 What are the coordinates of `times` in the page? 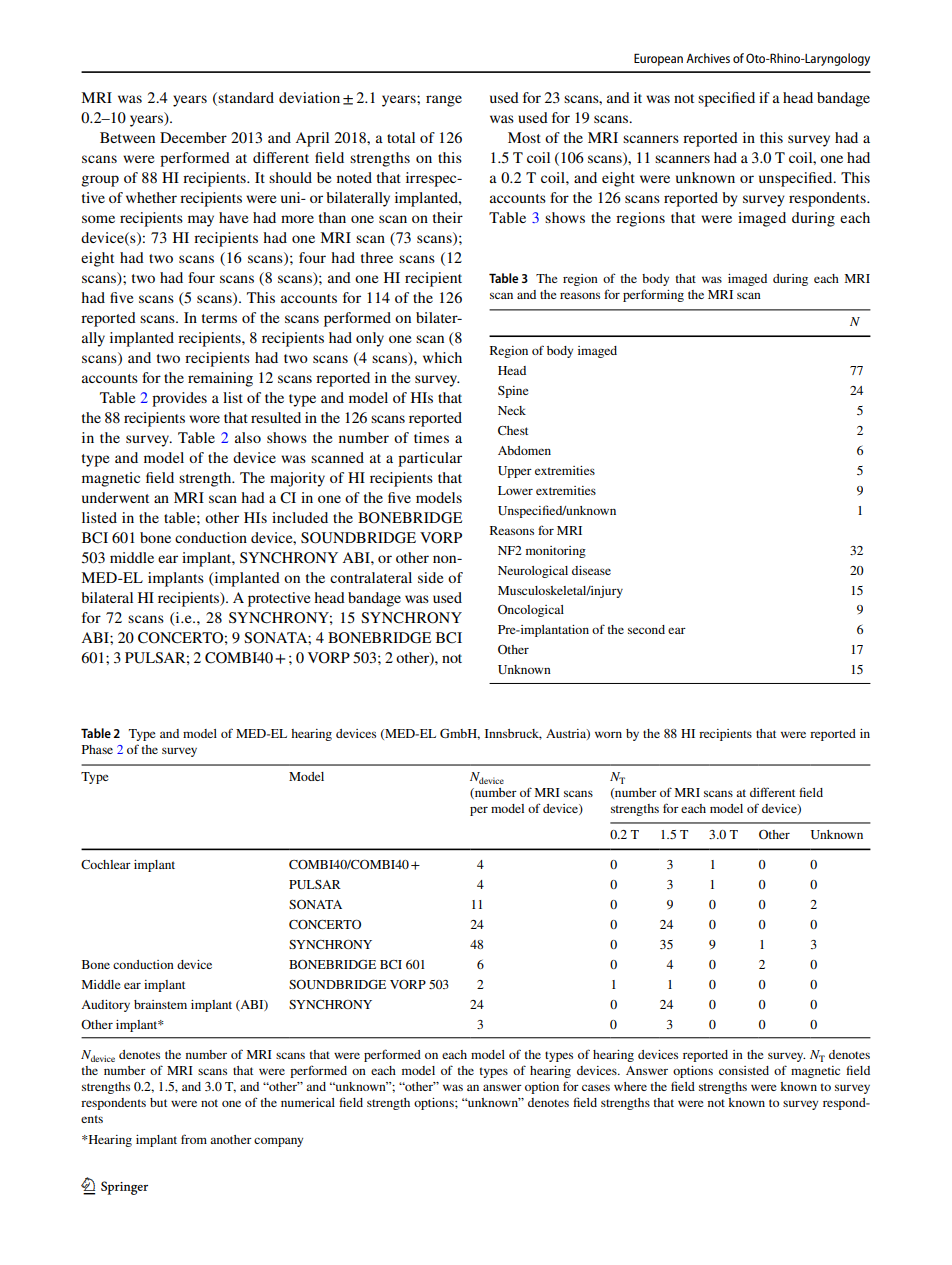 It's located at (431, 437).
